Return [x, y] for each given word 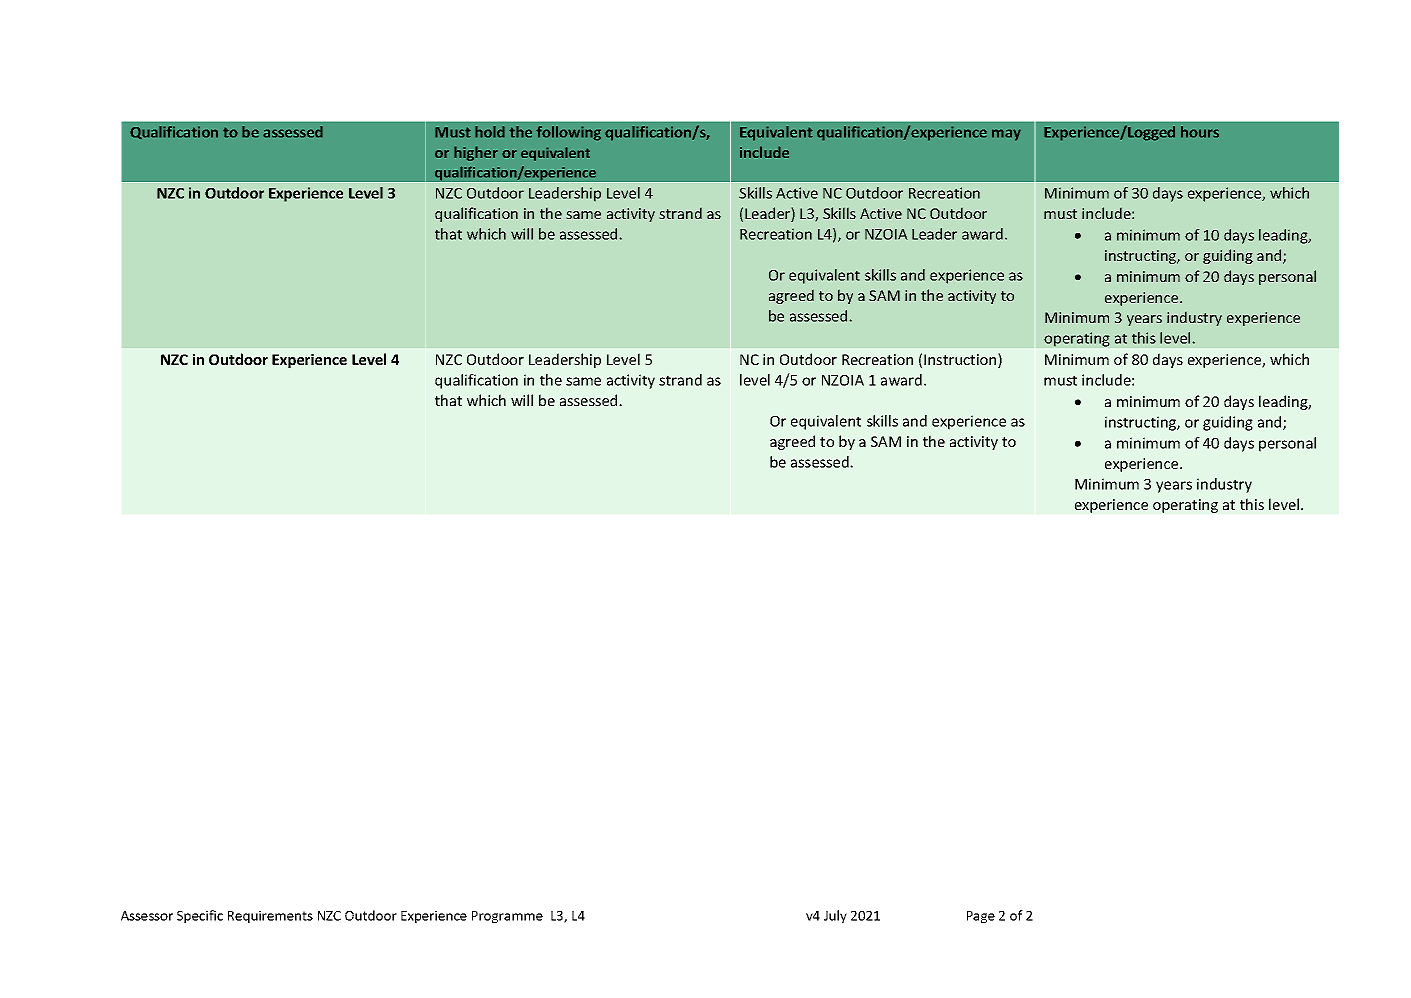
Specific [200, 916]
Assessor [147, 916]
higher [476, 153]
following [568, 133]
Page [981, 917]
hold [490, 132]
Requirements [270, 916]
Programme [507, 917]
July [835, 916]
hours [1200, 132]
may [1006, 135]
